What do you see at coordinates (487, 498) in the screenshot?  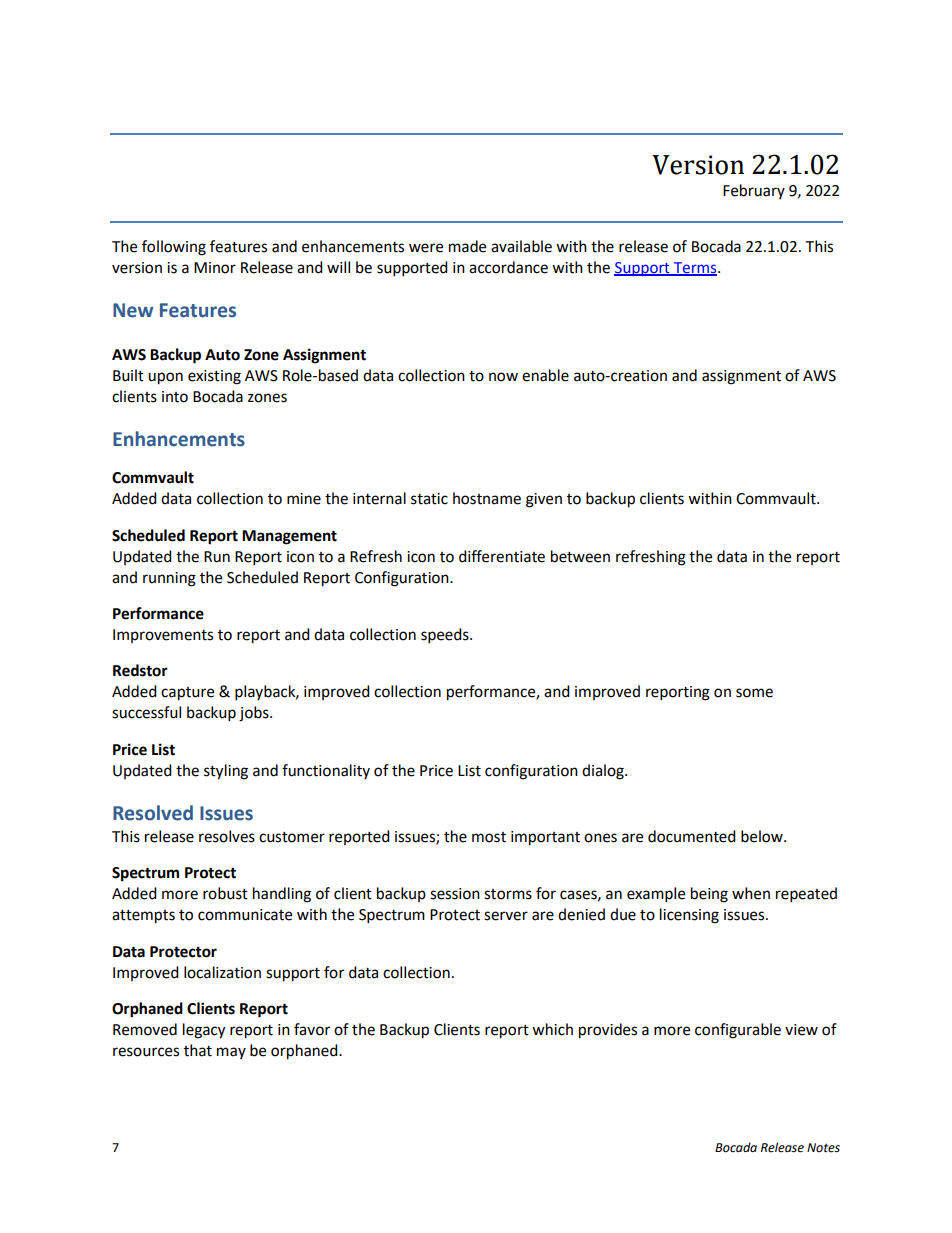 I see `hostname` at bounding box center [487, 498].
